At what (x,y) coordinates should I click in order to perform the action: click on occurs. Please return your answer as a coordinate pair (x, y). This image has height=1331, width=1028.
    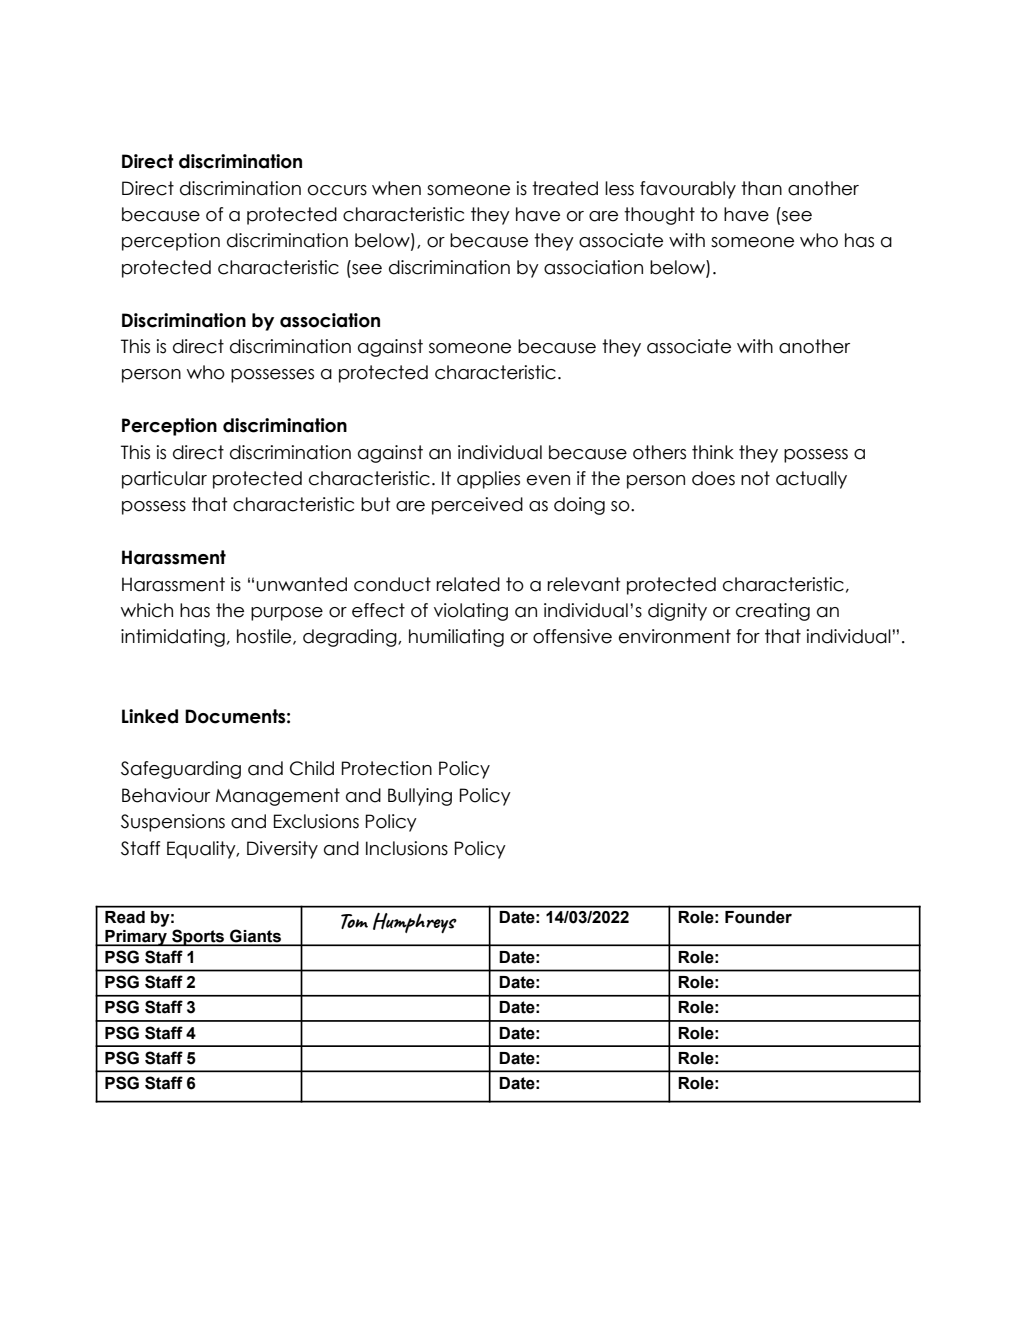
    Looking at the image, I should click on (337, 190).
